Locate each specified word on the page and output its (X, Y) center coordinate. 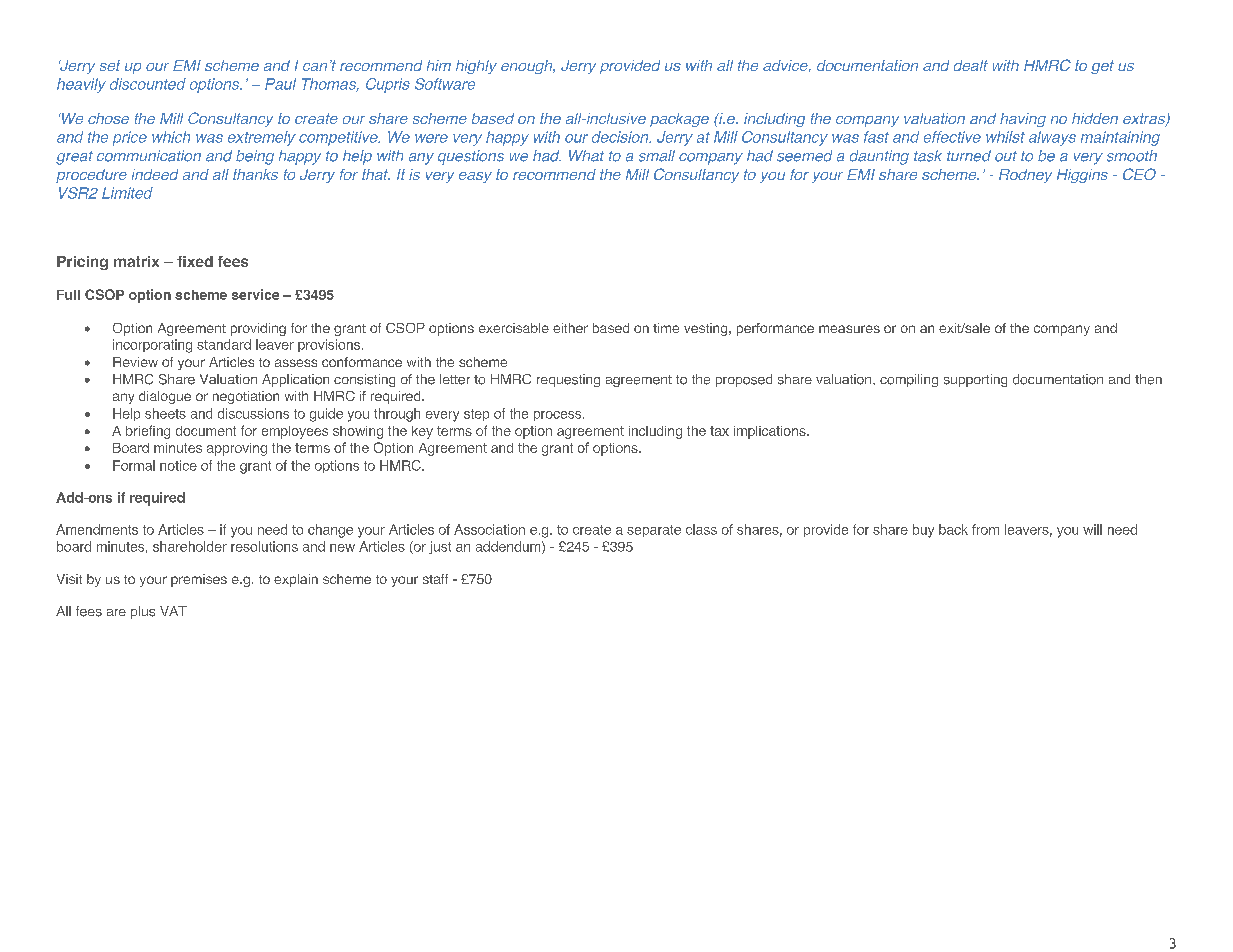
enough (528, 67)
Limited (127, 193)
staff (435, 579)
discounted (148, 84)
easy (475, 177)
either (570, 328)
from (985, 529)
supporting (975, 380)
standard (224, 344)
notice (178, 465)
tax (719, 431)
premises (199, 580)
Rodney (1025, 176)
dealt (971, 65)
